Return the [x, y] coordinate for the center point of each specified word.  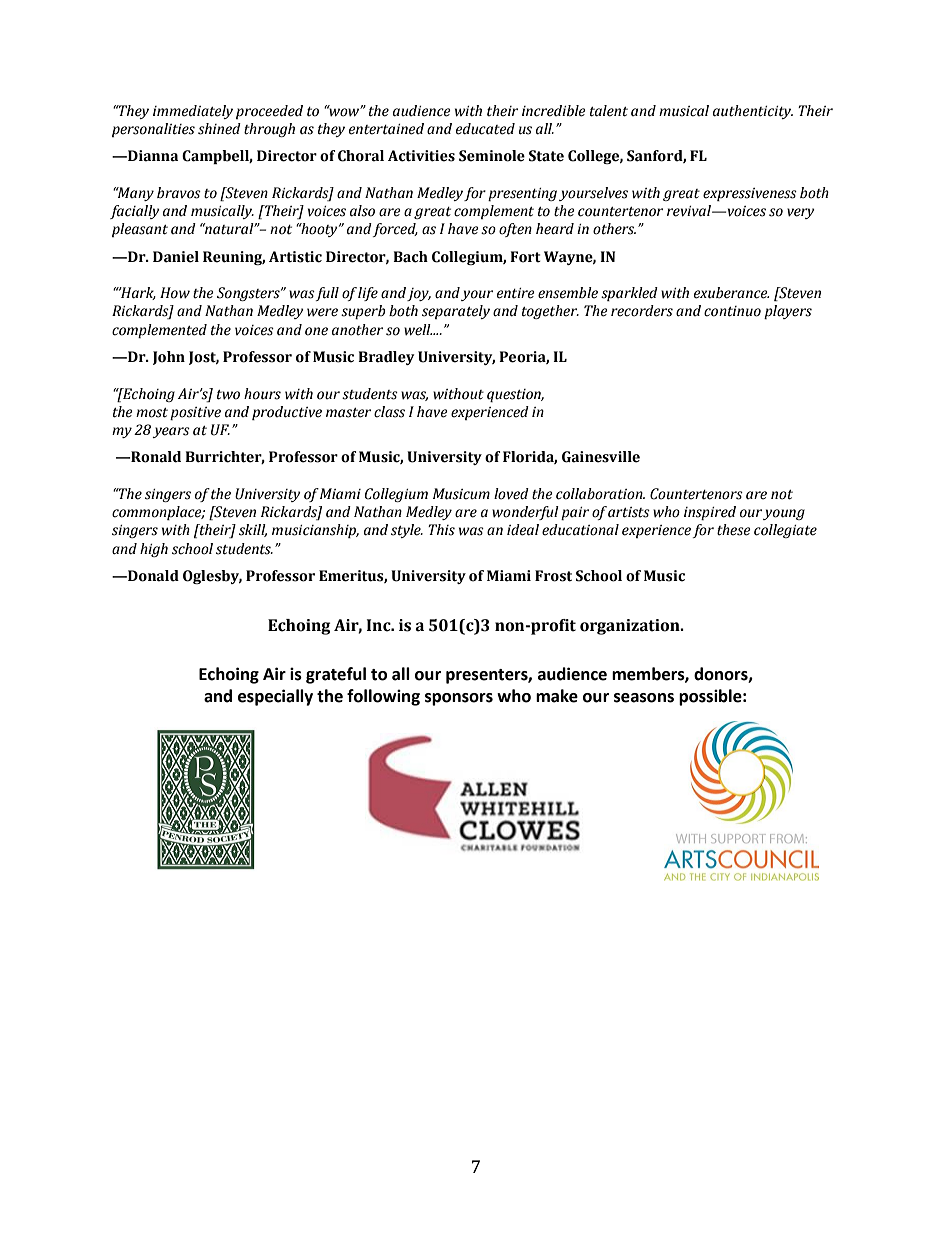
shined [219, 129]
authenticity [753, 112]
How [175, 293]
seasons [644, 698]
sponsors [459, 699]
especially [275, 697]
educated [485, 129]
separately [456, 312]
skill [253, 530]
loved [511, 494]
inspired [710, 513]
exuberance [731, 293]
